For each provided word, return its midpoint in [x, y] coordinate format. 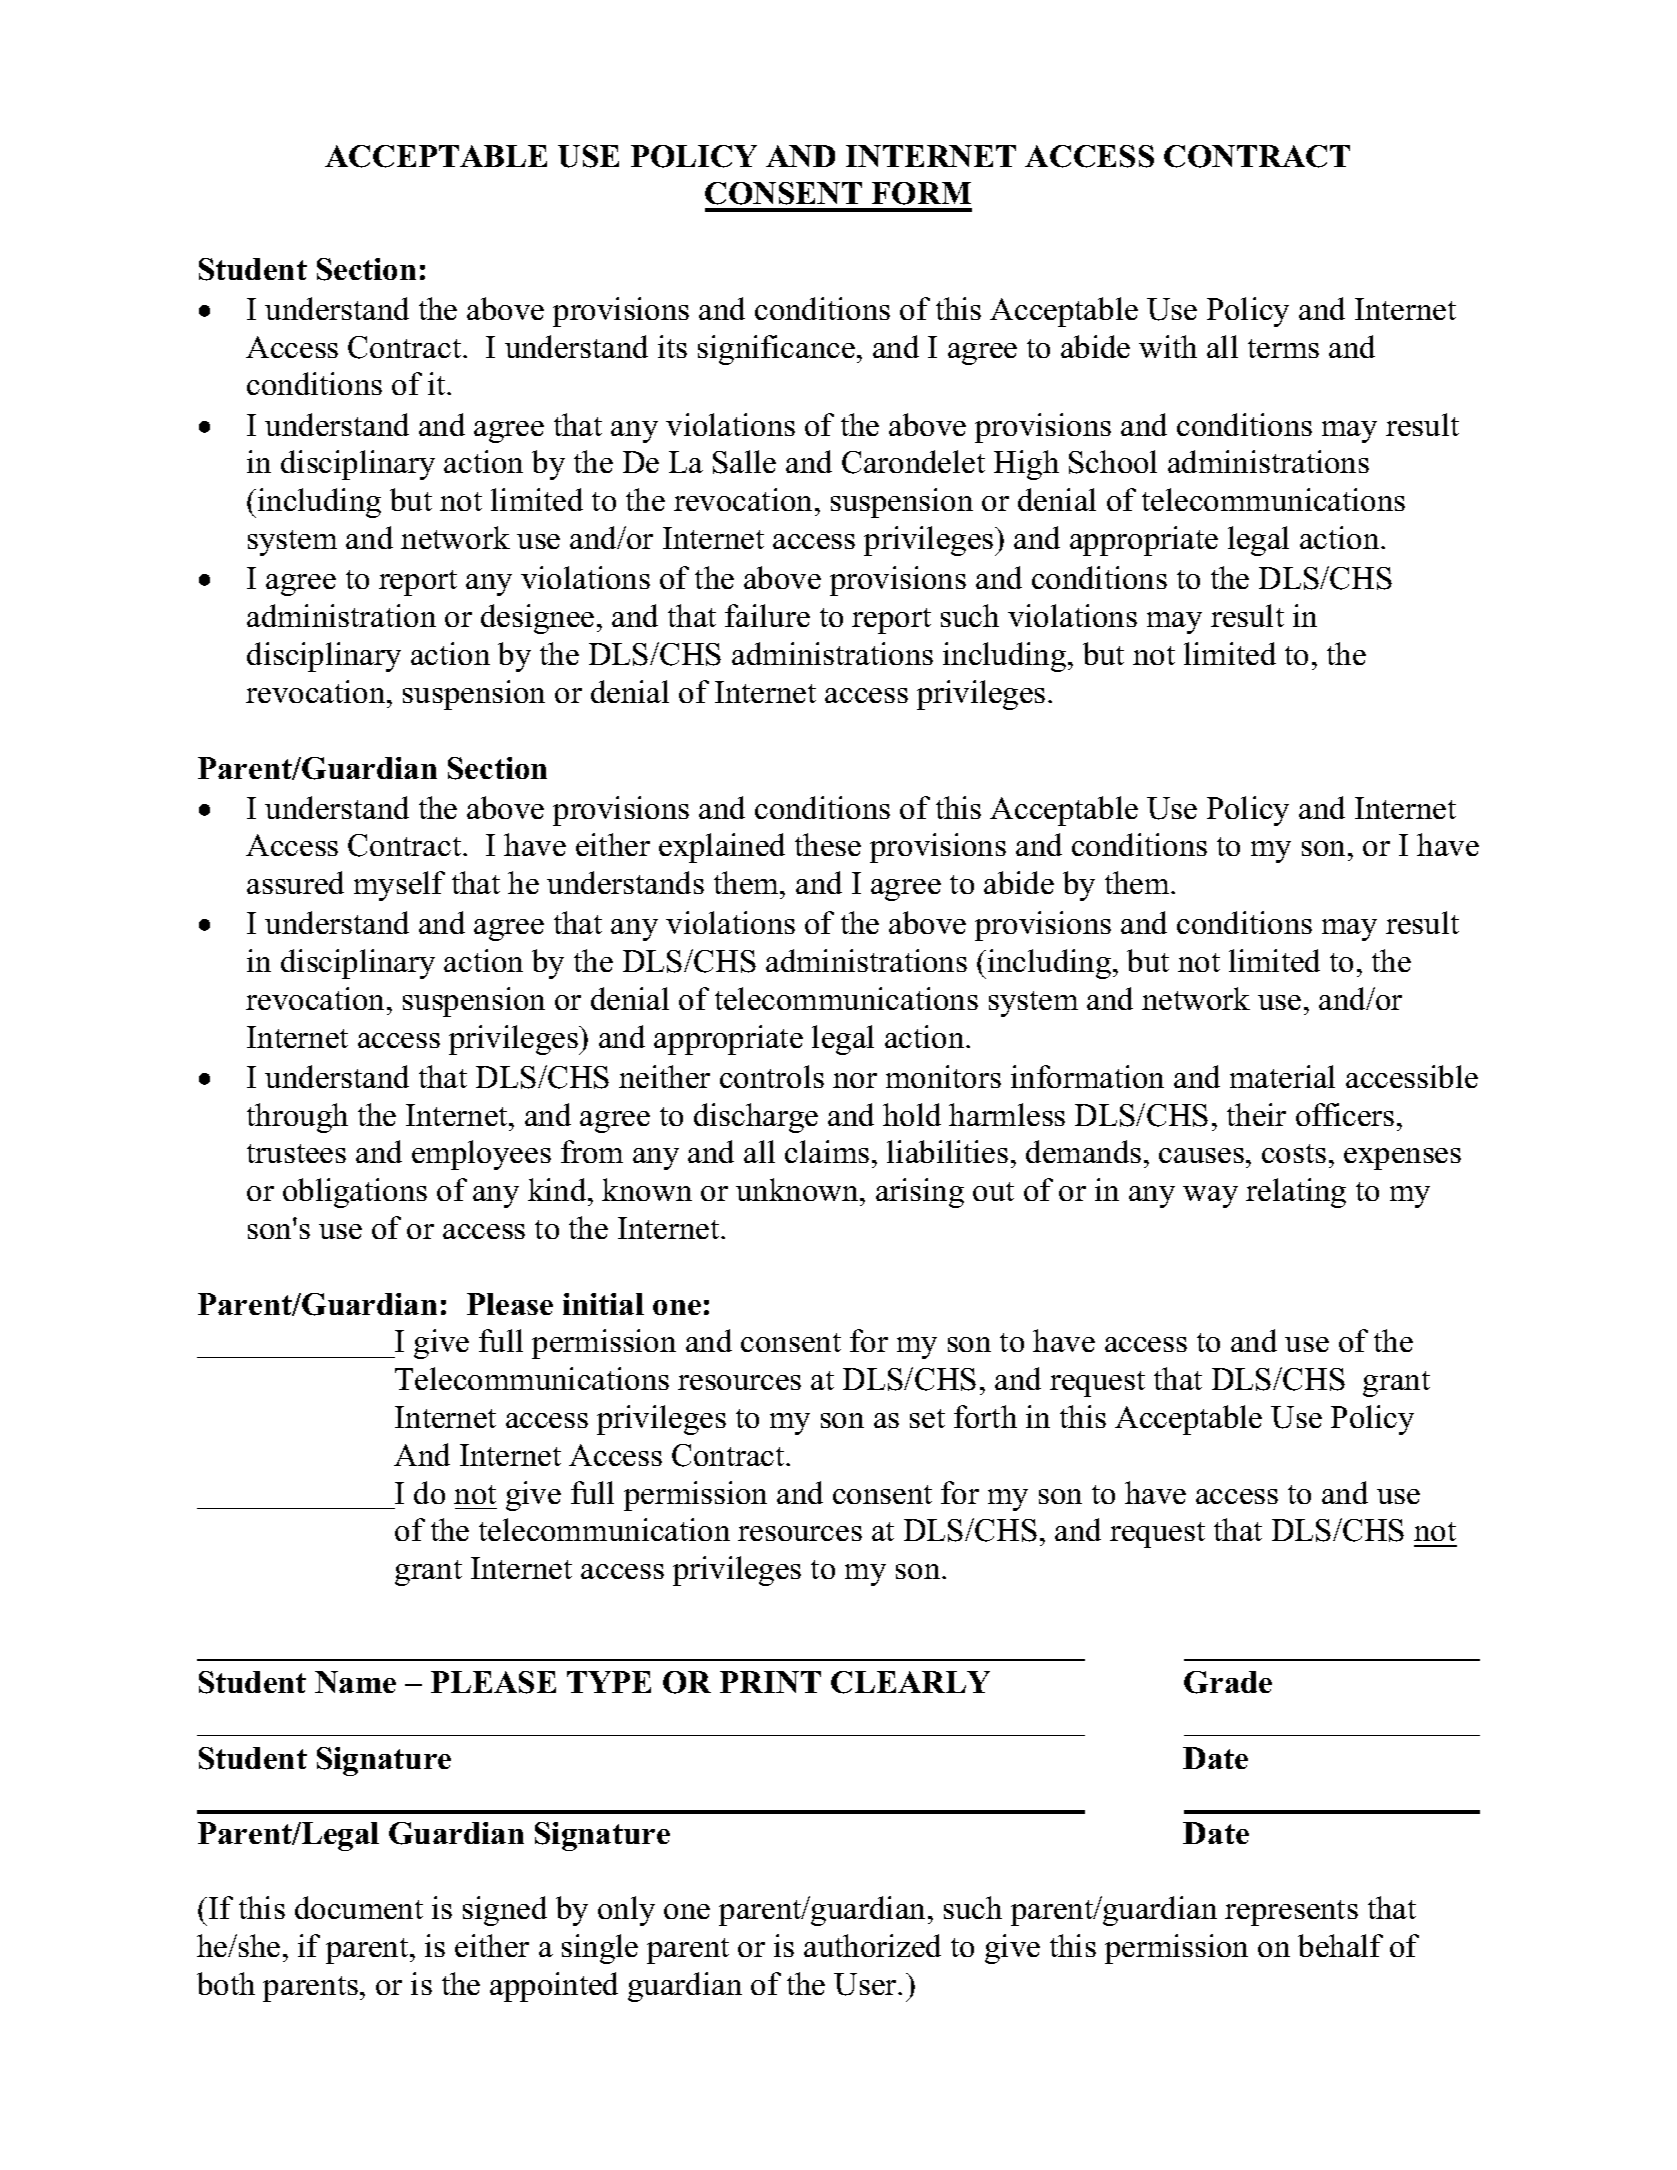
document [359, 1907]
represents [1291, 1913]
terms [1283, 348]
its [672, 346]
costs [1294, 1153]
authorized [872, 1945]
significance [776, 350]
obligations [355, 1193]
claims [827, 1151]
